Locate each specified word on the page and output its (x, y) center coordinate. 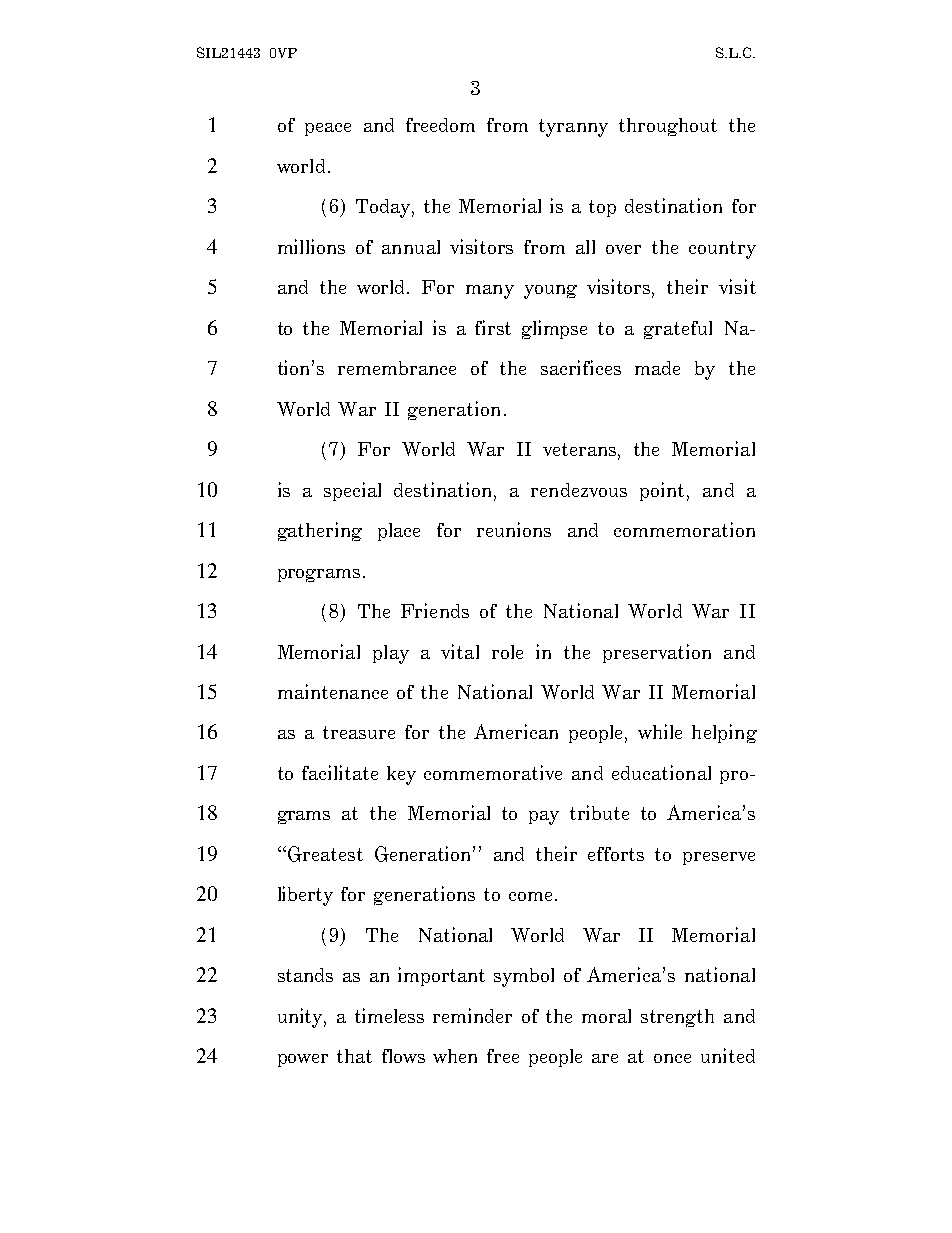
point (662, 491)
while (660, 731)
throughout (668, 127)
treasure (359, 732)
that (354, 1056)
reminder (472, 1015)
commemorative (493, 772)
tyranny (573, 128)
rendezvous (579, 490)
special (352, 491)
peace (328, 129)
